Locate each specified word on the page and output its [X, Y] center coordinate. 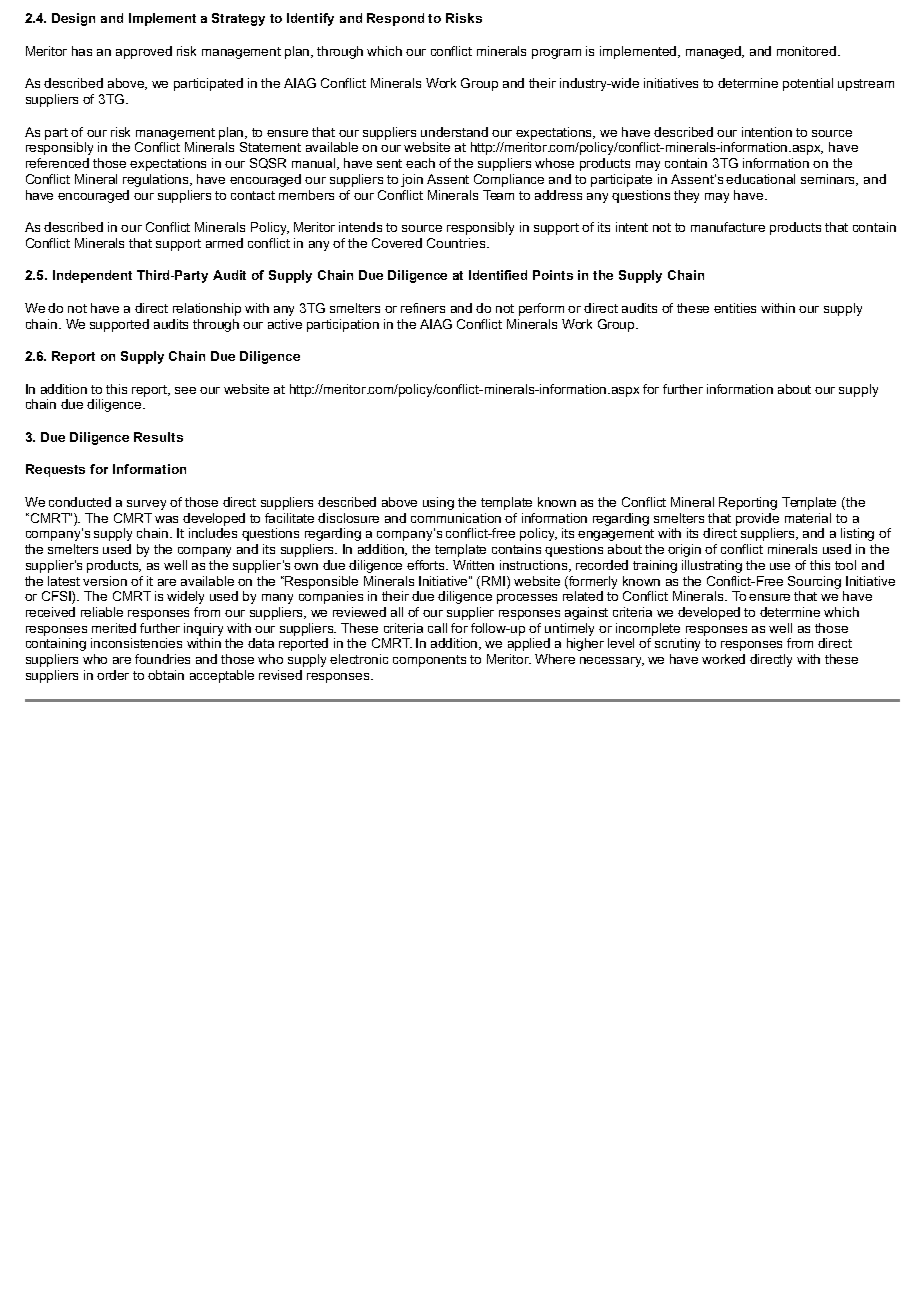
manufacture [728, 227]
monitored [808, 51]
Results [158, 437]
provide [757, 519]
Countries [457, 243]
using [438, 503]
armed [224, 243]
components [429, 661]
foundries [162, 659]
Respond [395, 19]
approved [144, 52]
